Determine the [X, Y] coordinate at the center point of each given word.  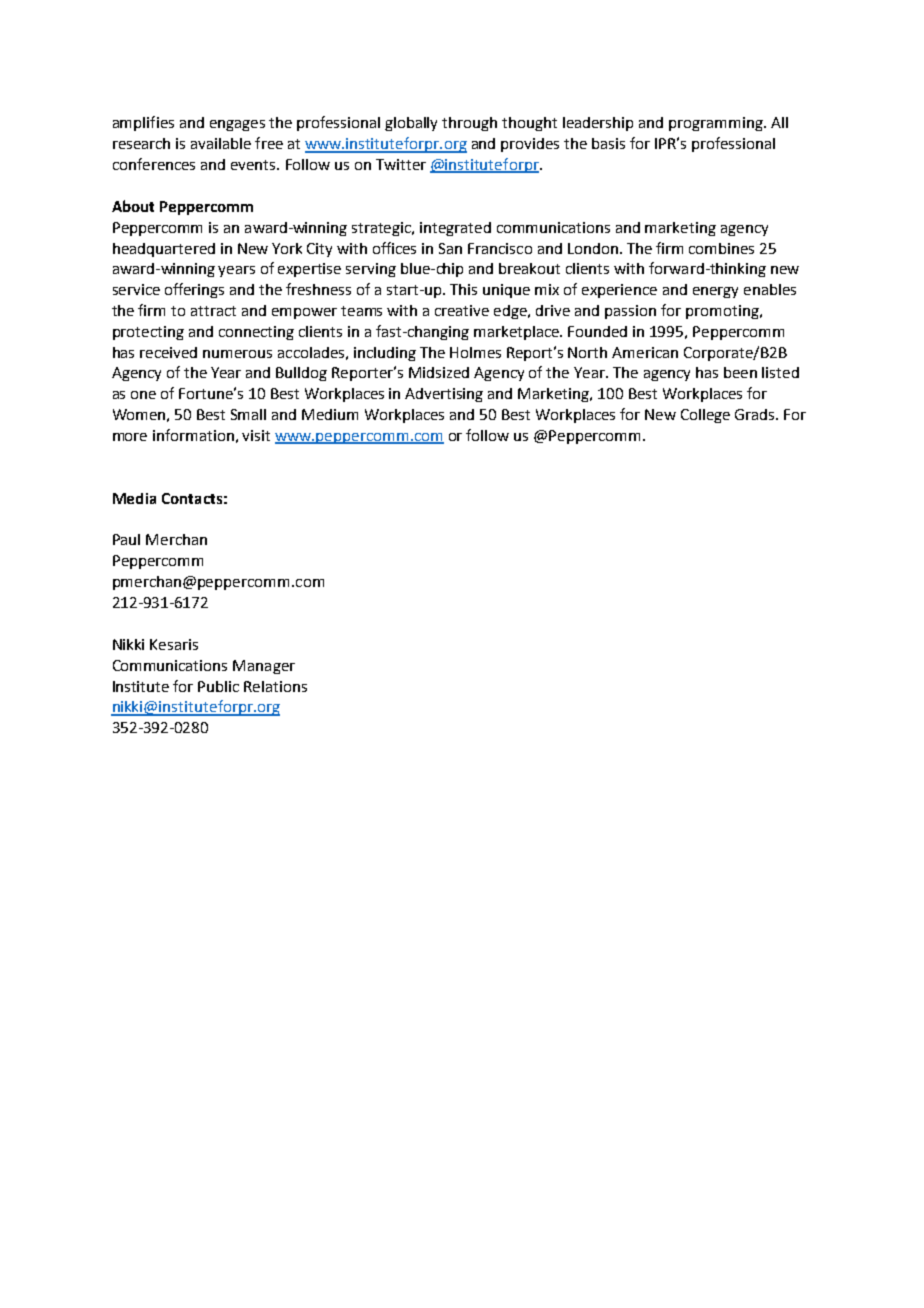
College [705, 416]
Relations [275, 686]
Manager [264, 667]
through [469, 124]
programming [717, 124]
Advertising [444, 395]
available [221, 143]
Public [218, 686]
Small [248, 414]
